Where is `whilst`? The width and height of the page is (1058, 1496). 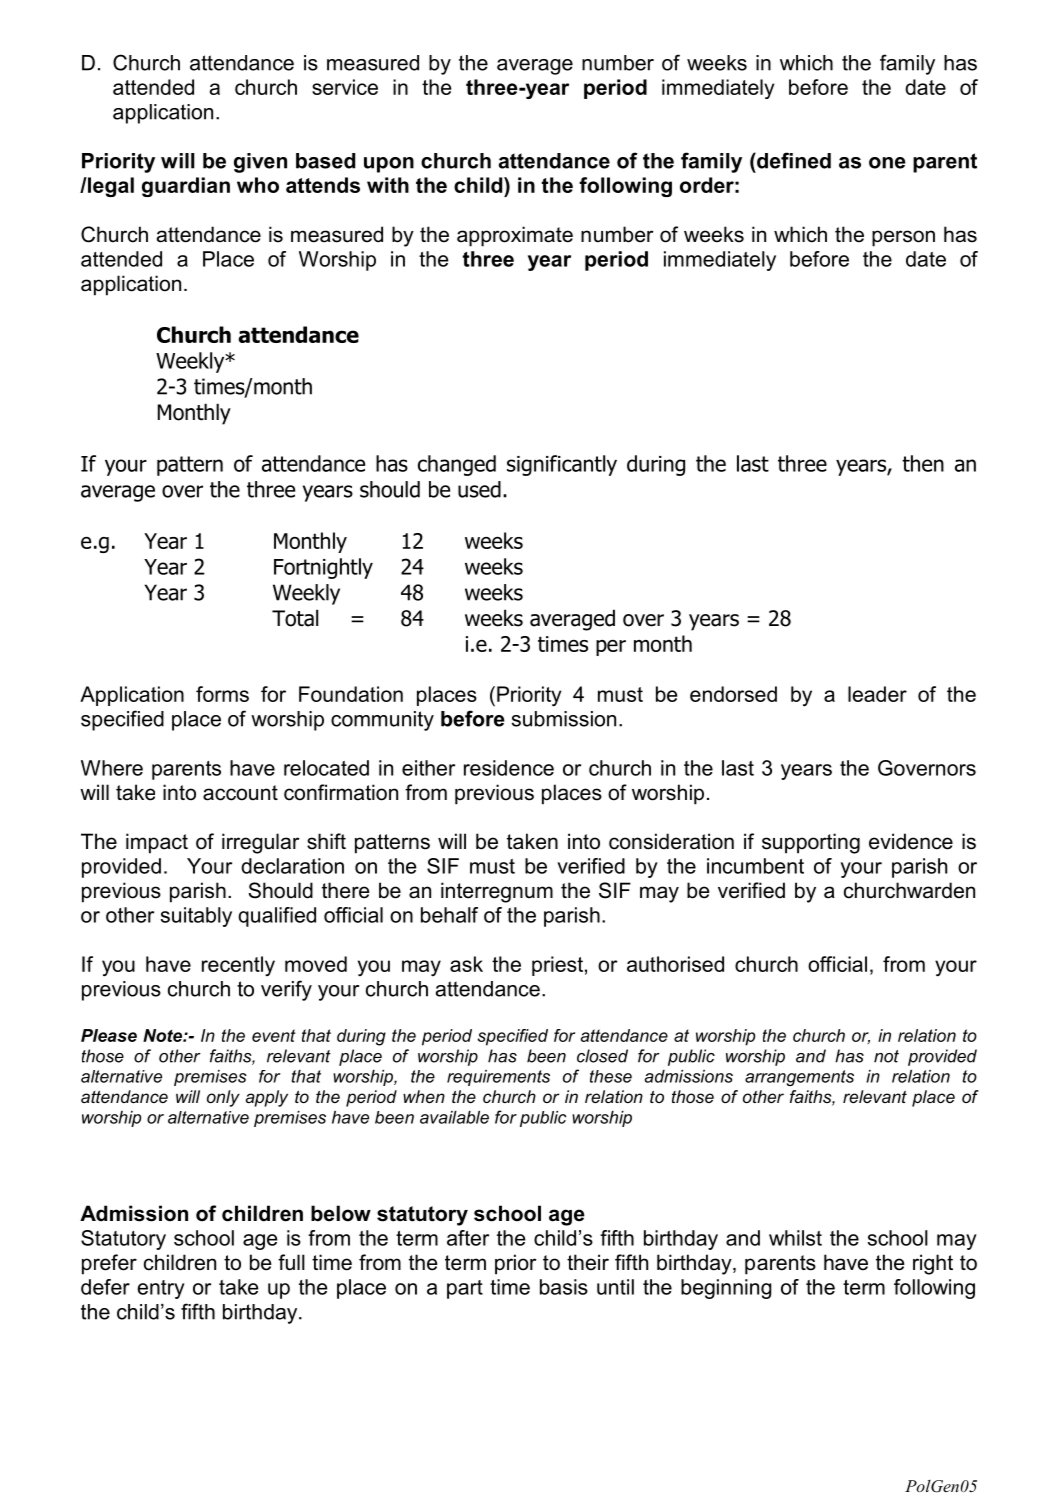
whilst is located at coordinates (795, 1238).
